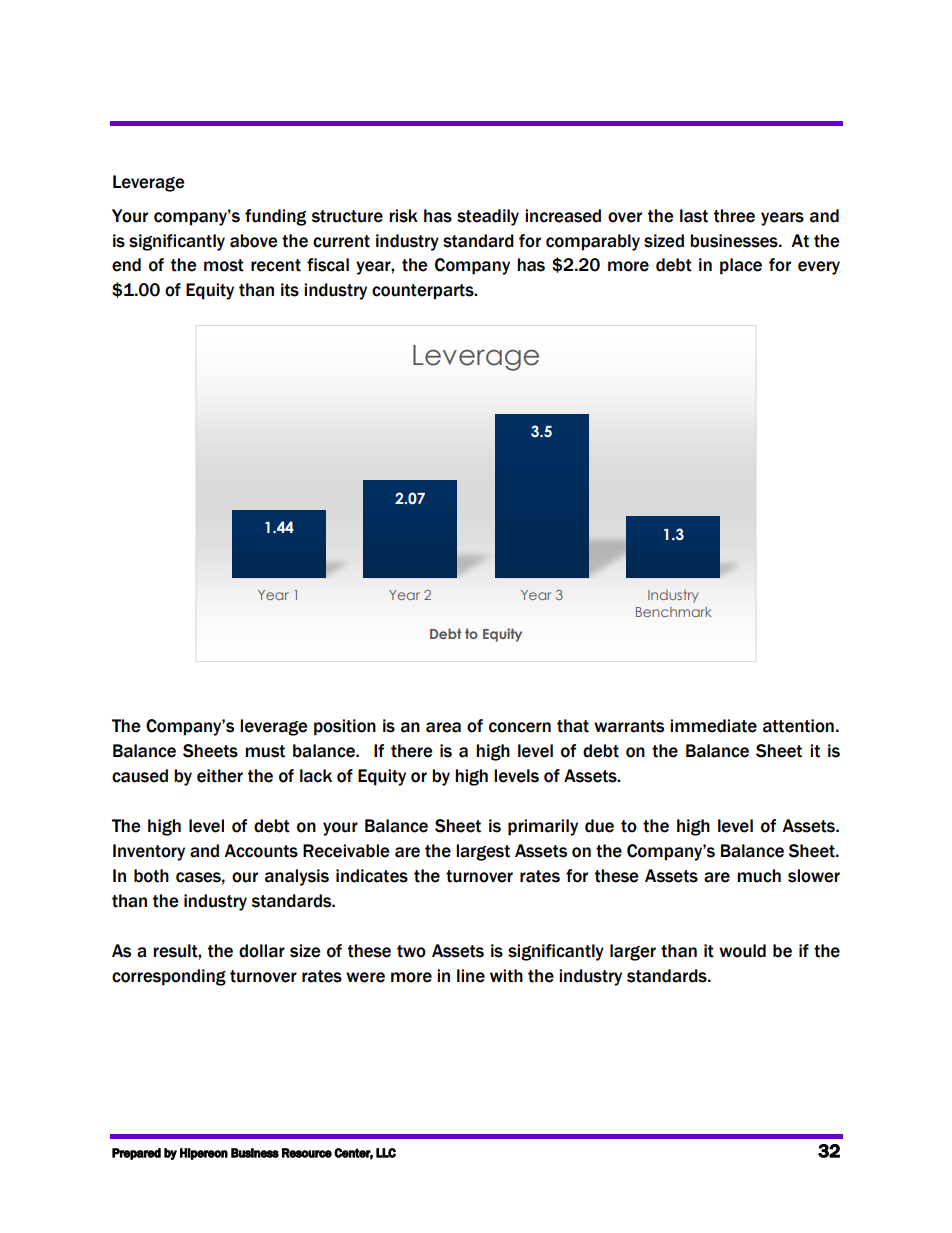 This document has height=1233, width=952. Describe the element at coordinates (741, 266) in the document. I see `place` at that location.
